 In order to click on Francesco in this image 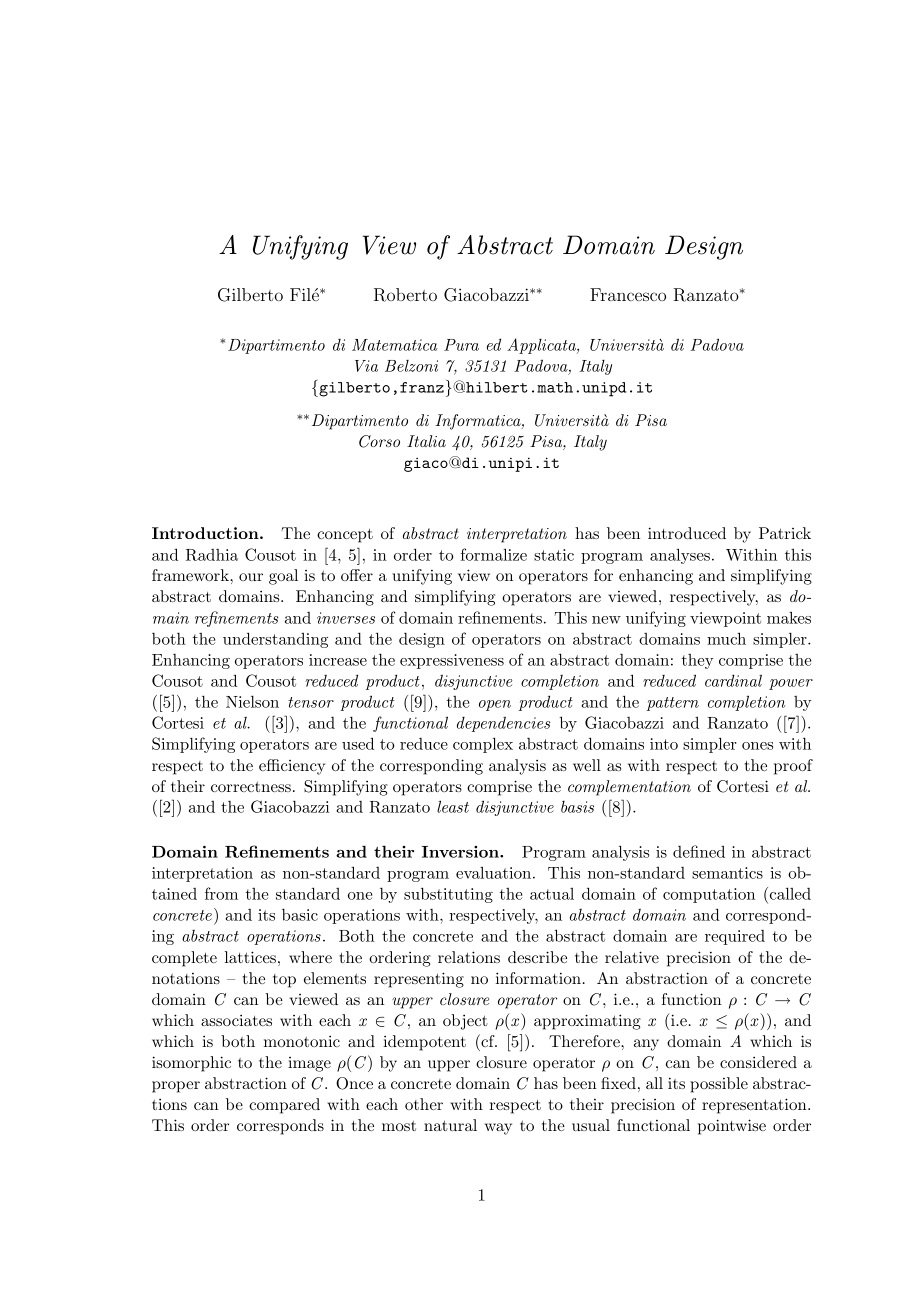, I will do `click(628, 294)`.
